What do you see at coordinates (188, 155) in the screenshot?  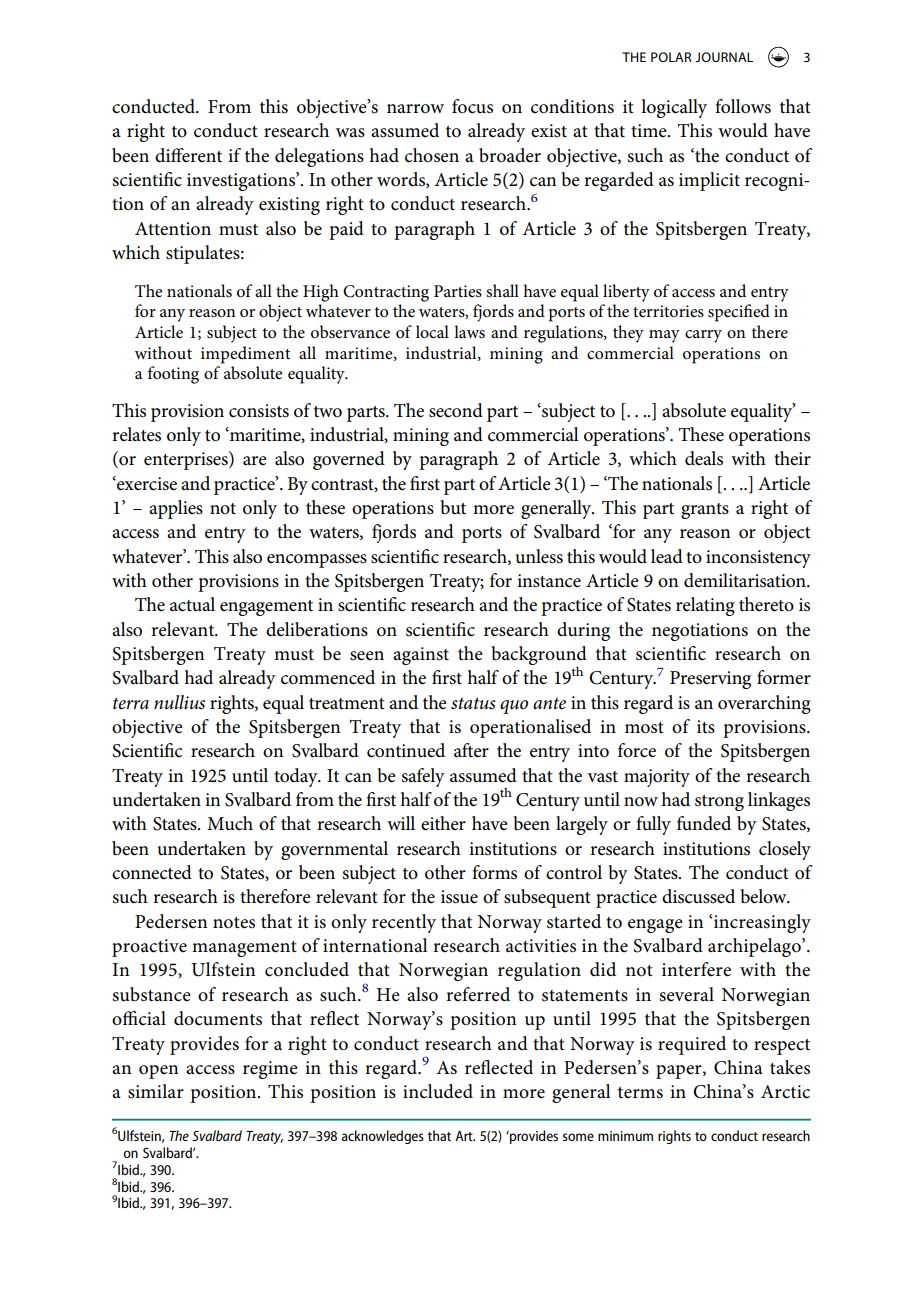 I see `different` at bounding box center [188, 155].
